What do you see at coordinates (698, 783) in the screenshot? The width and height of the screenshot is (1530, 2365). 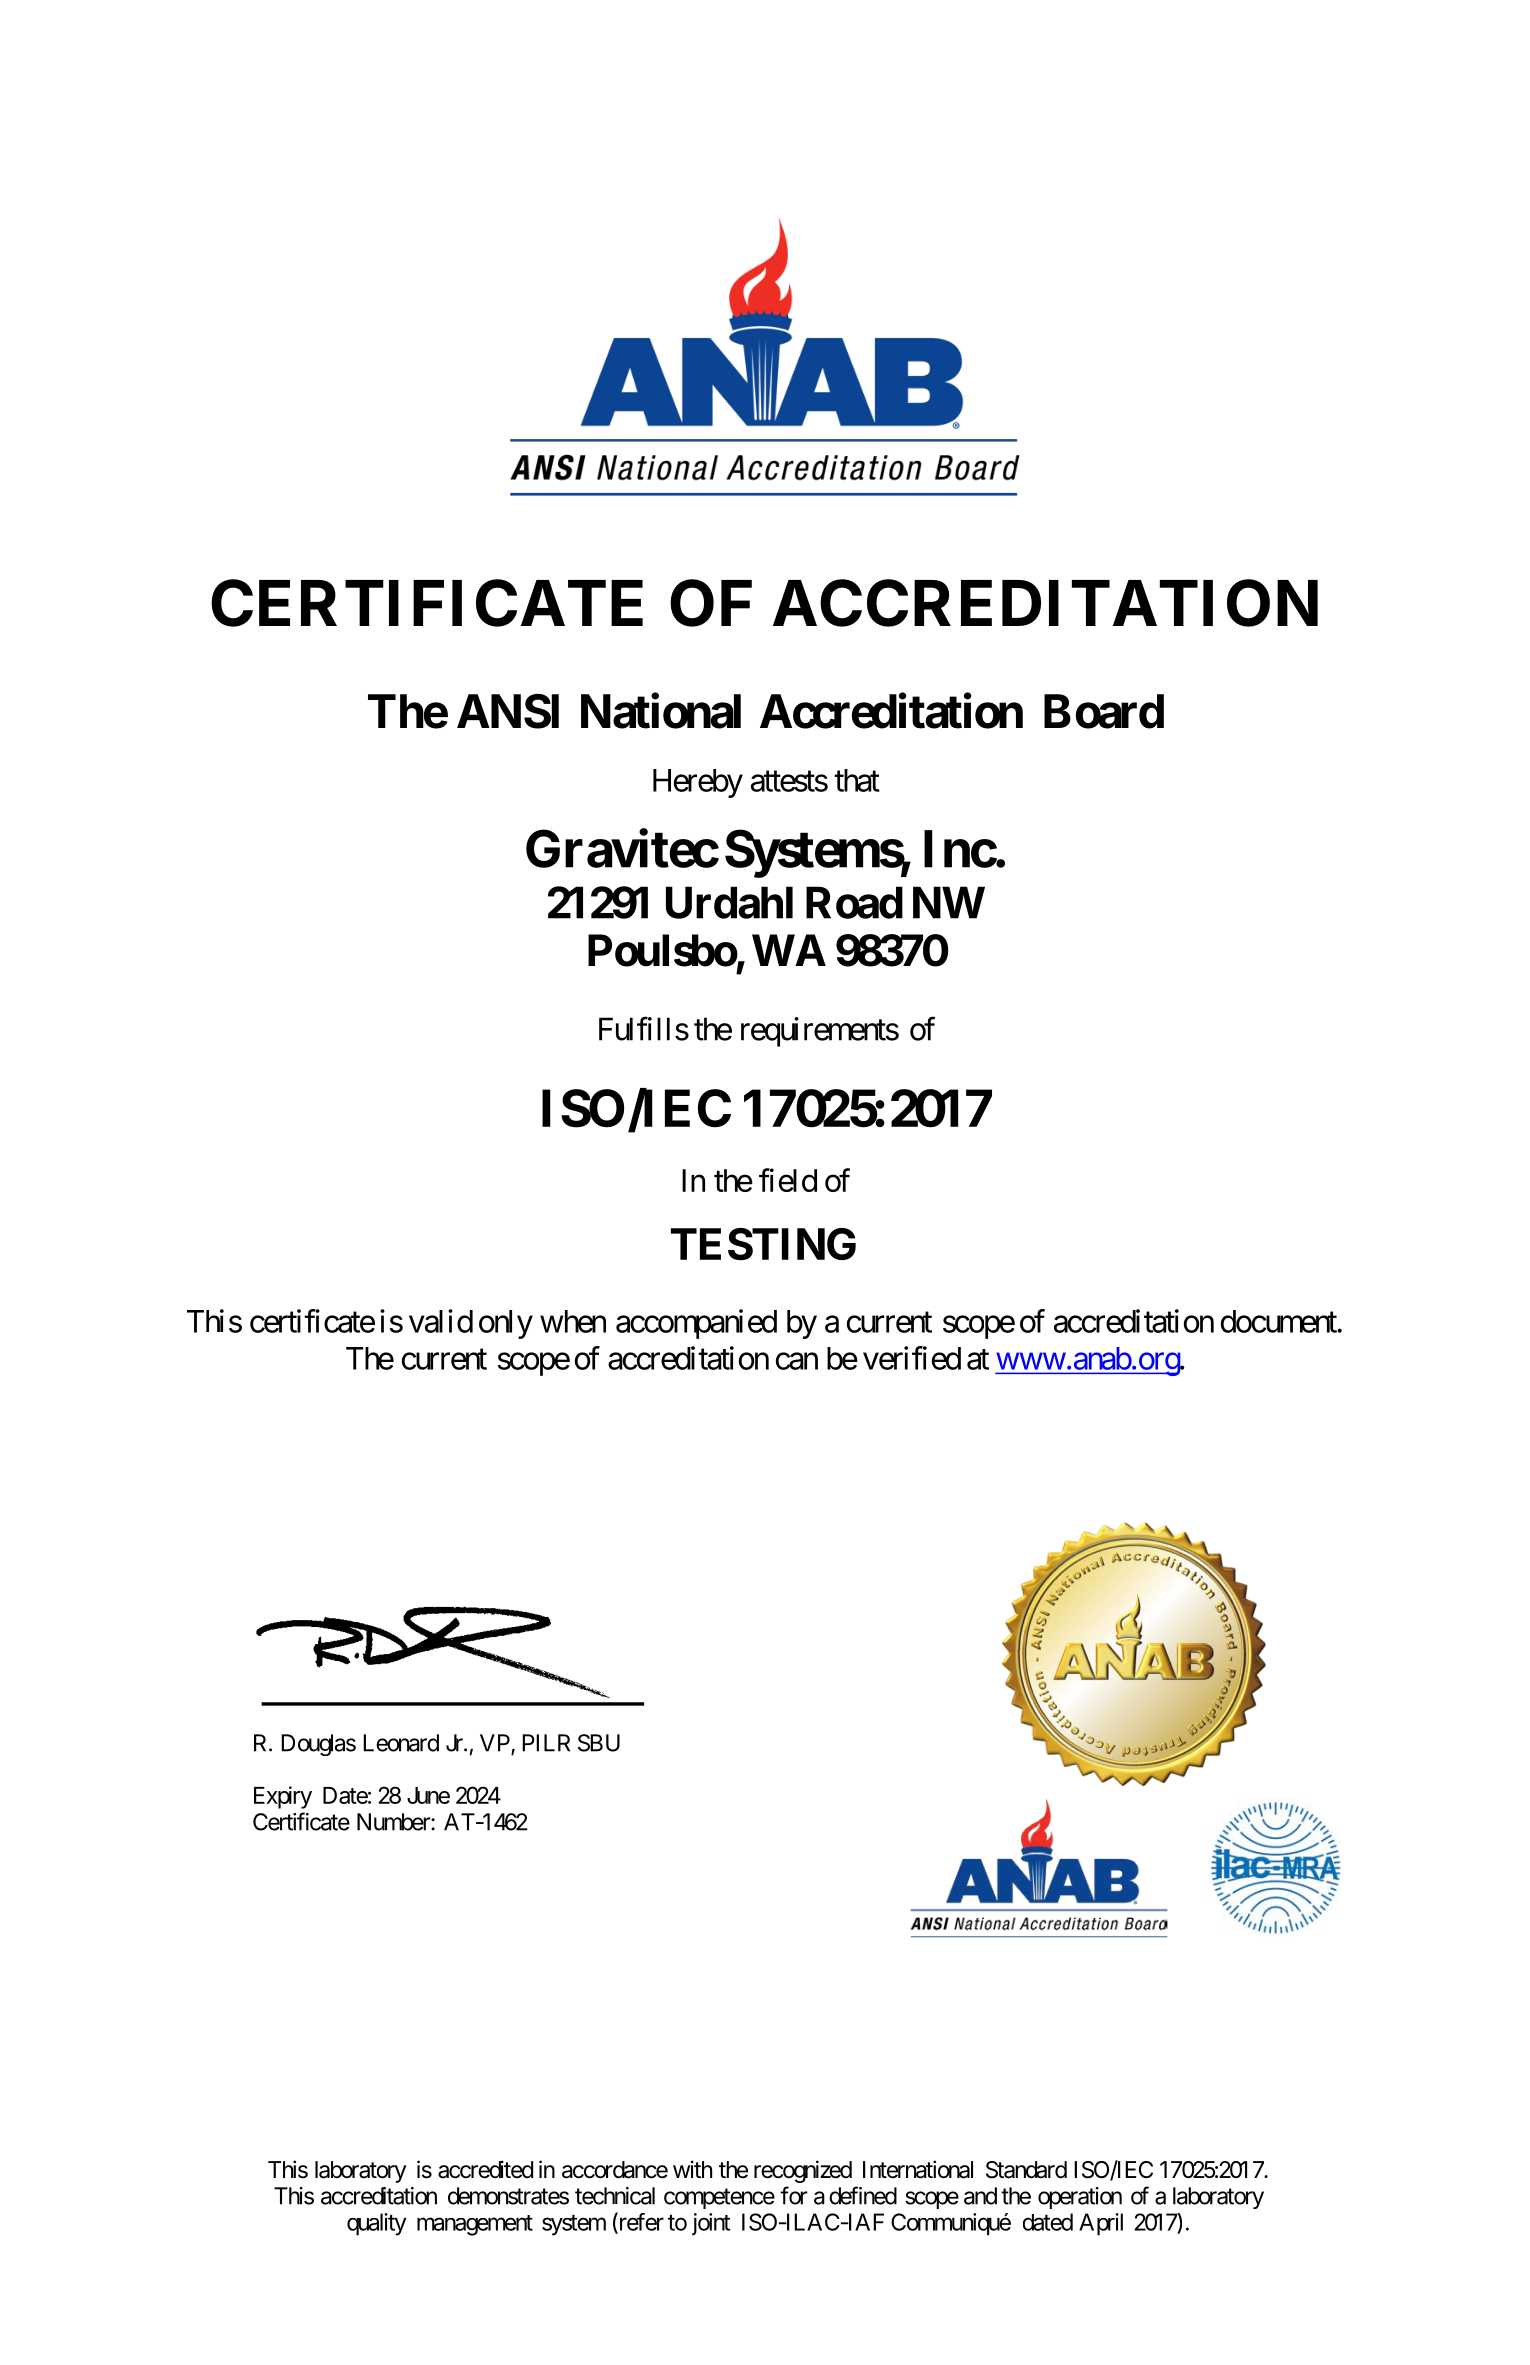 I see `Hereby` at bounding box center [698, 783].
